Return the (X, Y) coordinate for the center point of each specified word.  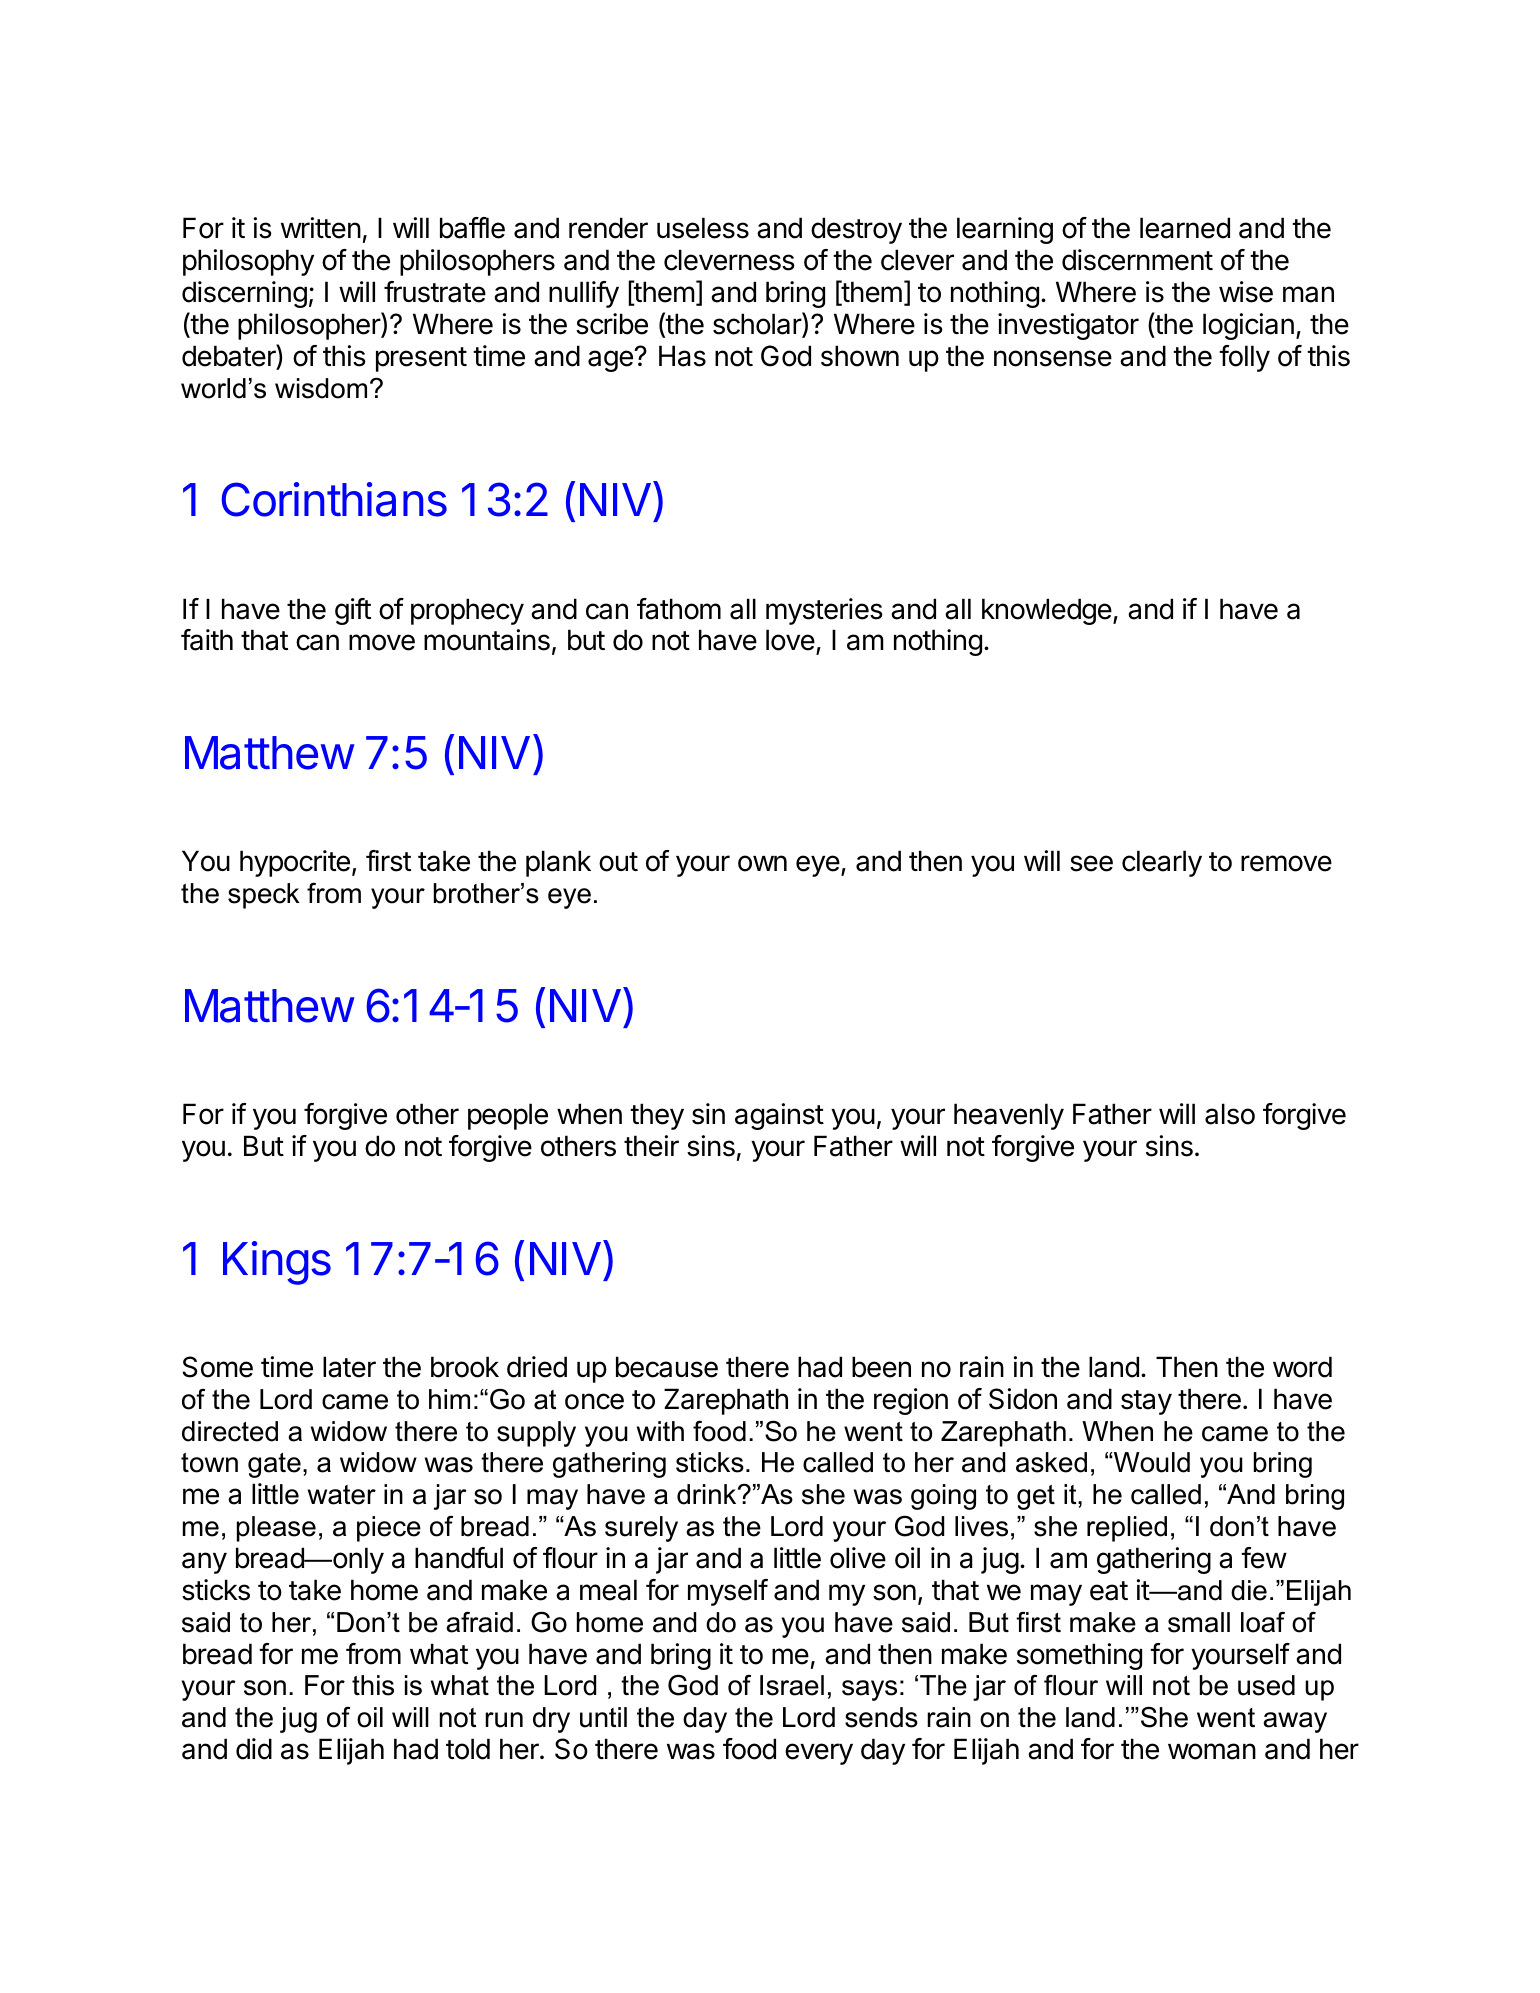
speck (264, 896)
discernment (1137, 260)
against (779, 1116)
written (321, 228)
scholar (758, 324)
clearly (1162, 863)
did (254, 1749)
